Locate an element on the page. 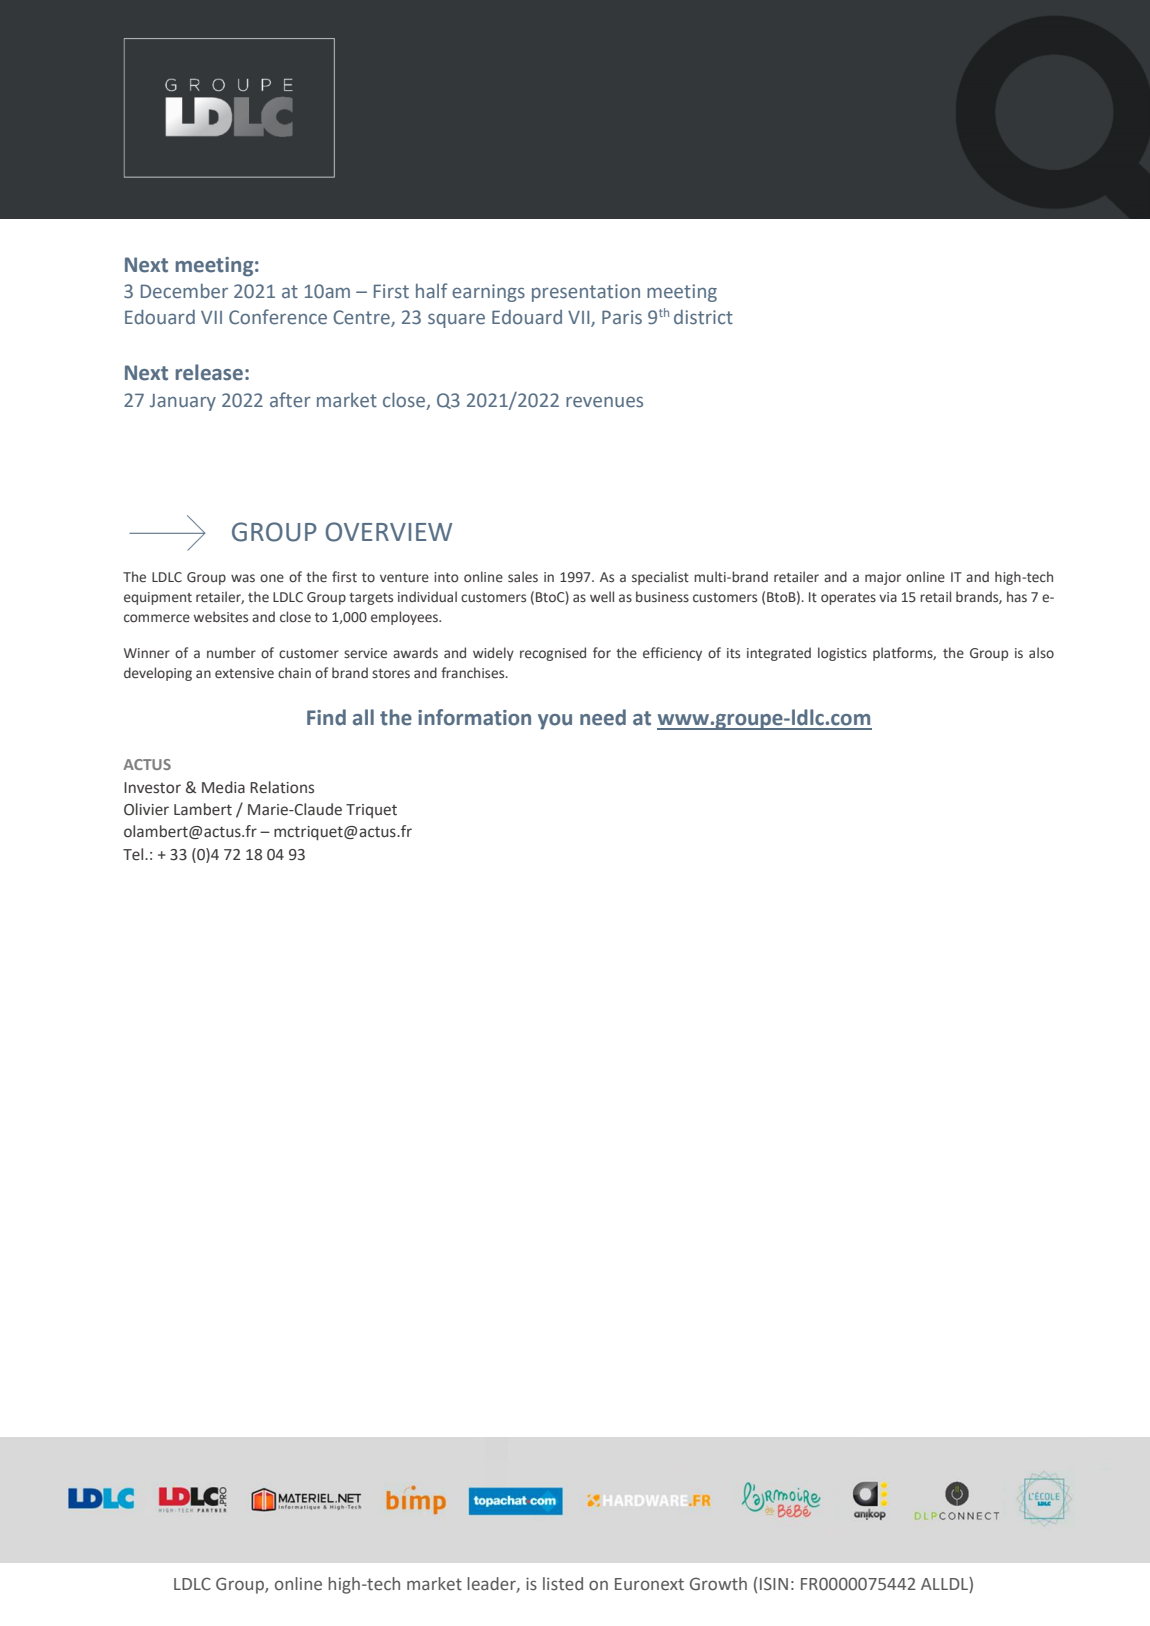  logistics is located at coordinates (842, 654).
